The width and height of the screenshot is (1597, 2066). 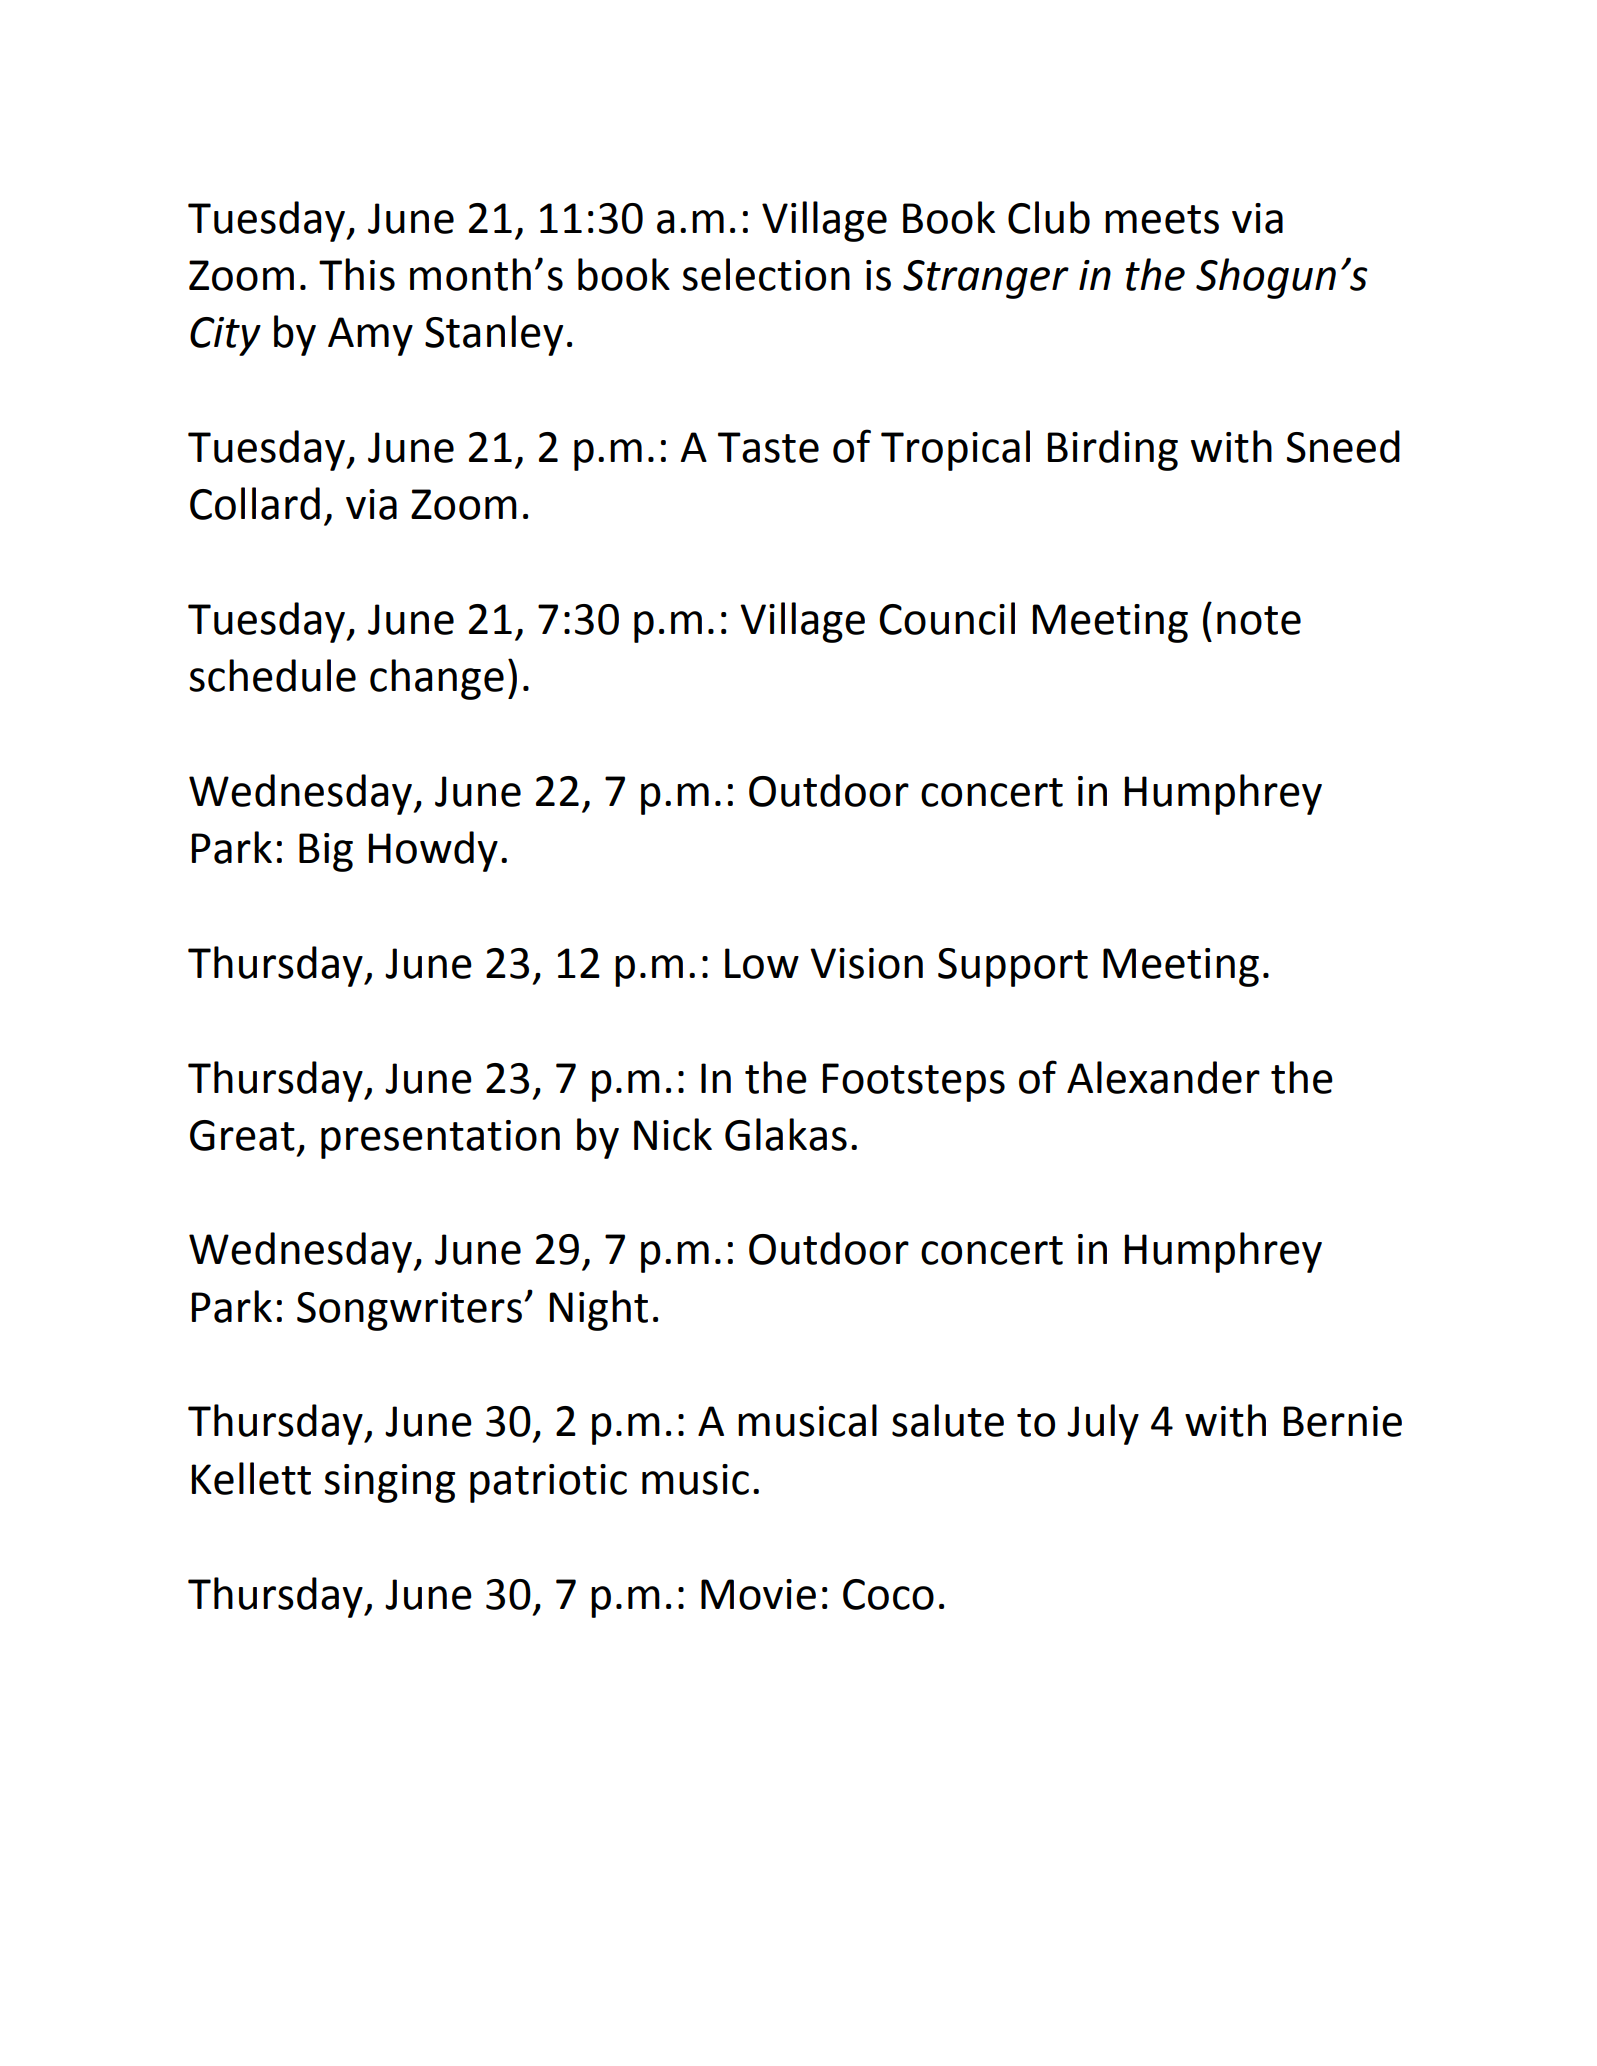 What do you see at coordinates (326, 852) in the screenshot?
I see `Big` at bounding box center [326, 852].
